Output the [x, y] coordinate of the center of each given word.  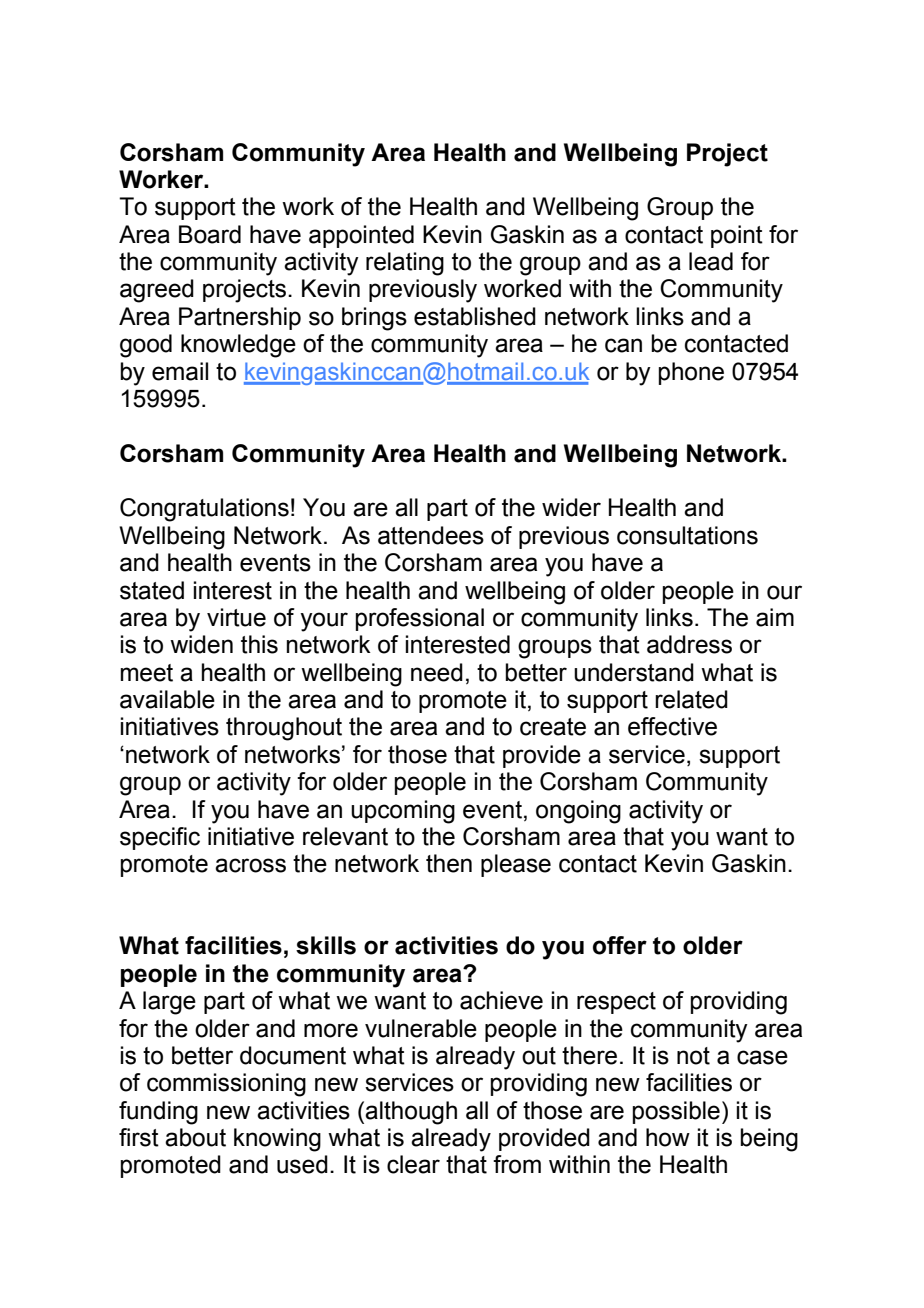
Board [210, 234]
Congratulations [204, 510]
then [449, 863]
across [250, 865]
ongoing [578, 812]
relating [405, 264]
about [195, 1137]
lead [711, 261]
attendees [431, 535]
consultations [687, 535]
